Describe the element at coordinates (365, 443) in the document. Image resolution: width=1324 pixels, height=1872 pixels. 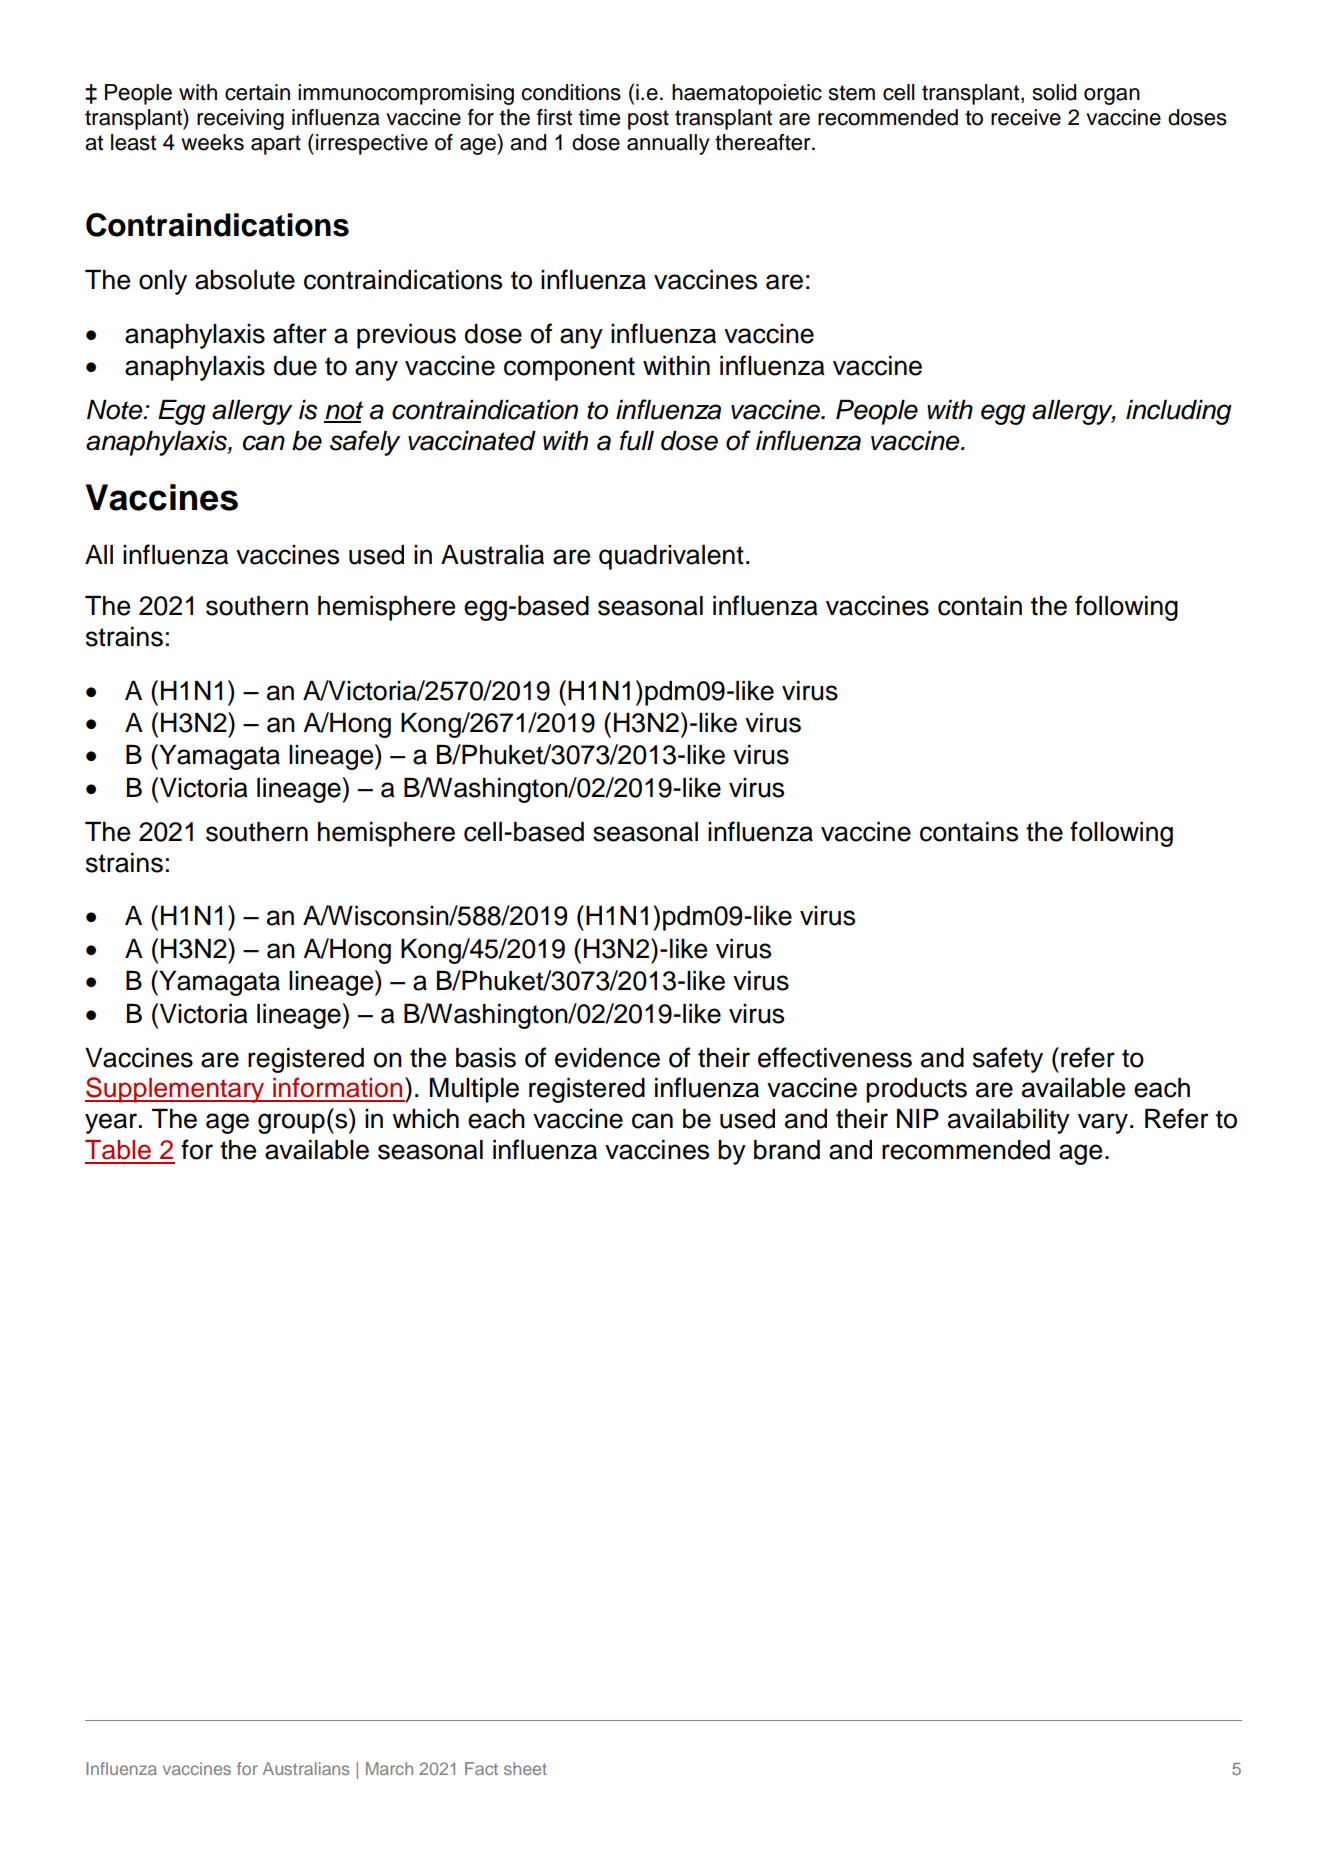
I see `safely` at that location.
